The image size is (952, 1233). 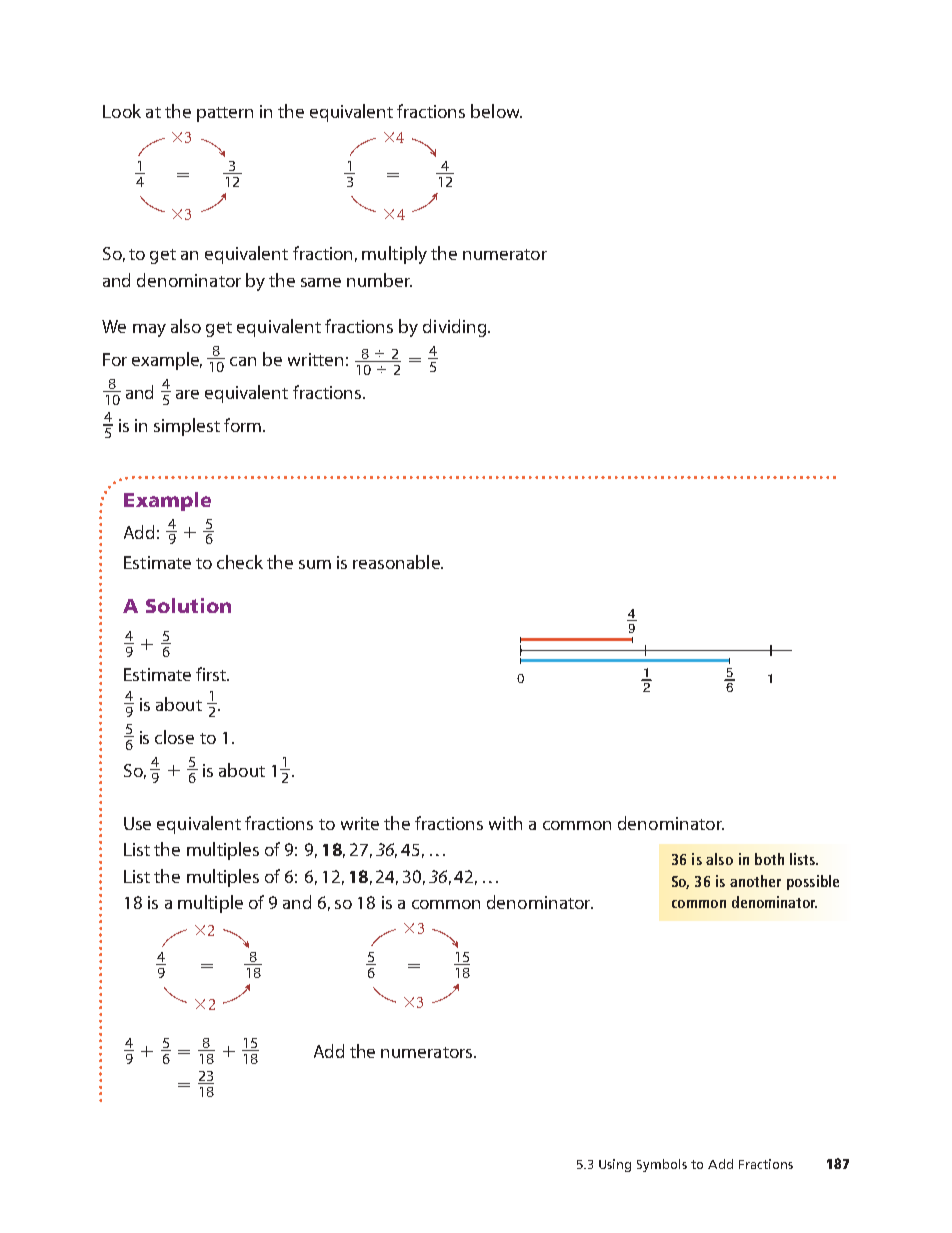 I want to click on dividing, so click(x=456, y=328).
